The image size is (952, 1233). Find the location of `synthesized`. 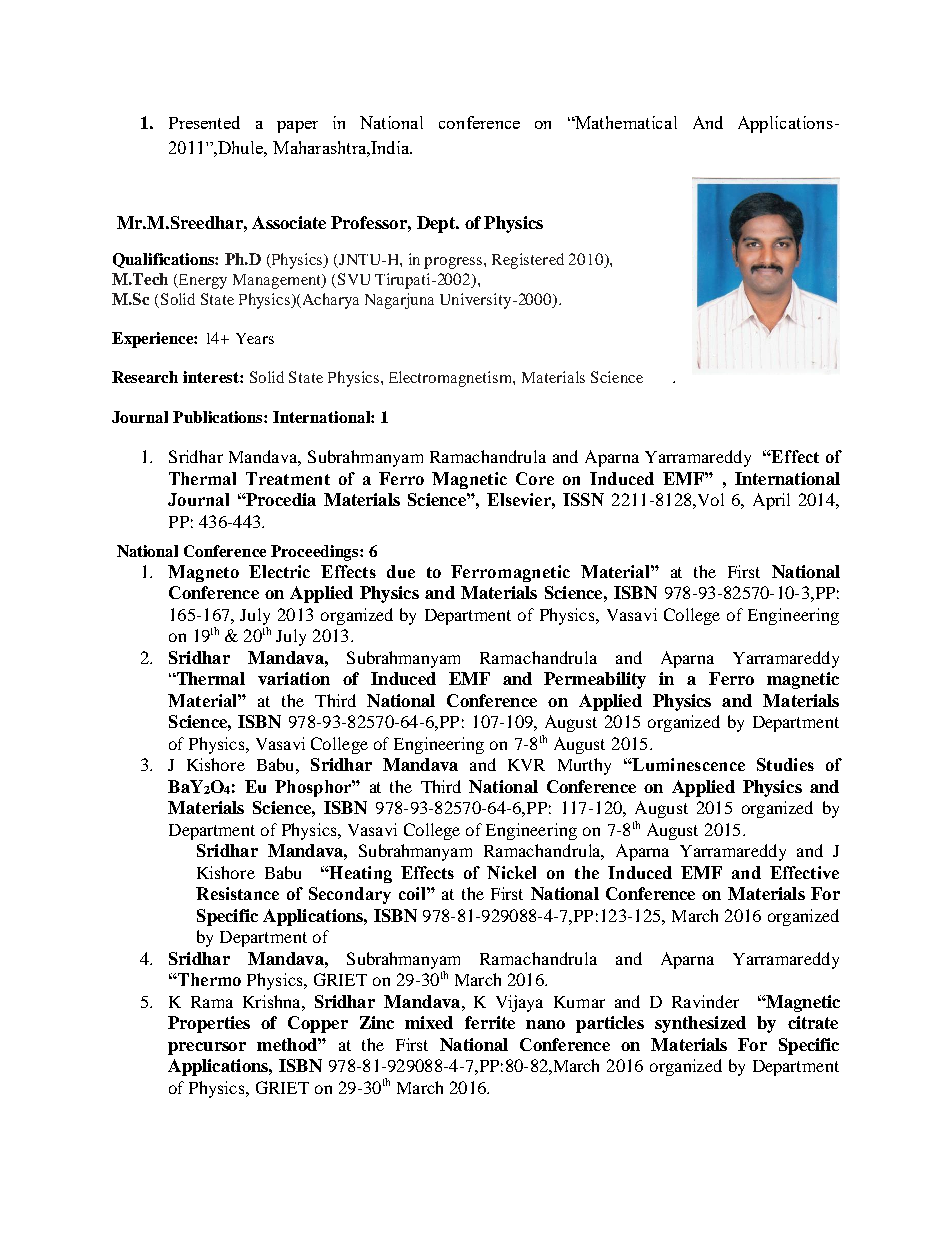

synthesized is located at coordinates (700, 1024).
